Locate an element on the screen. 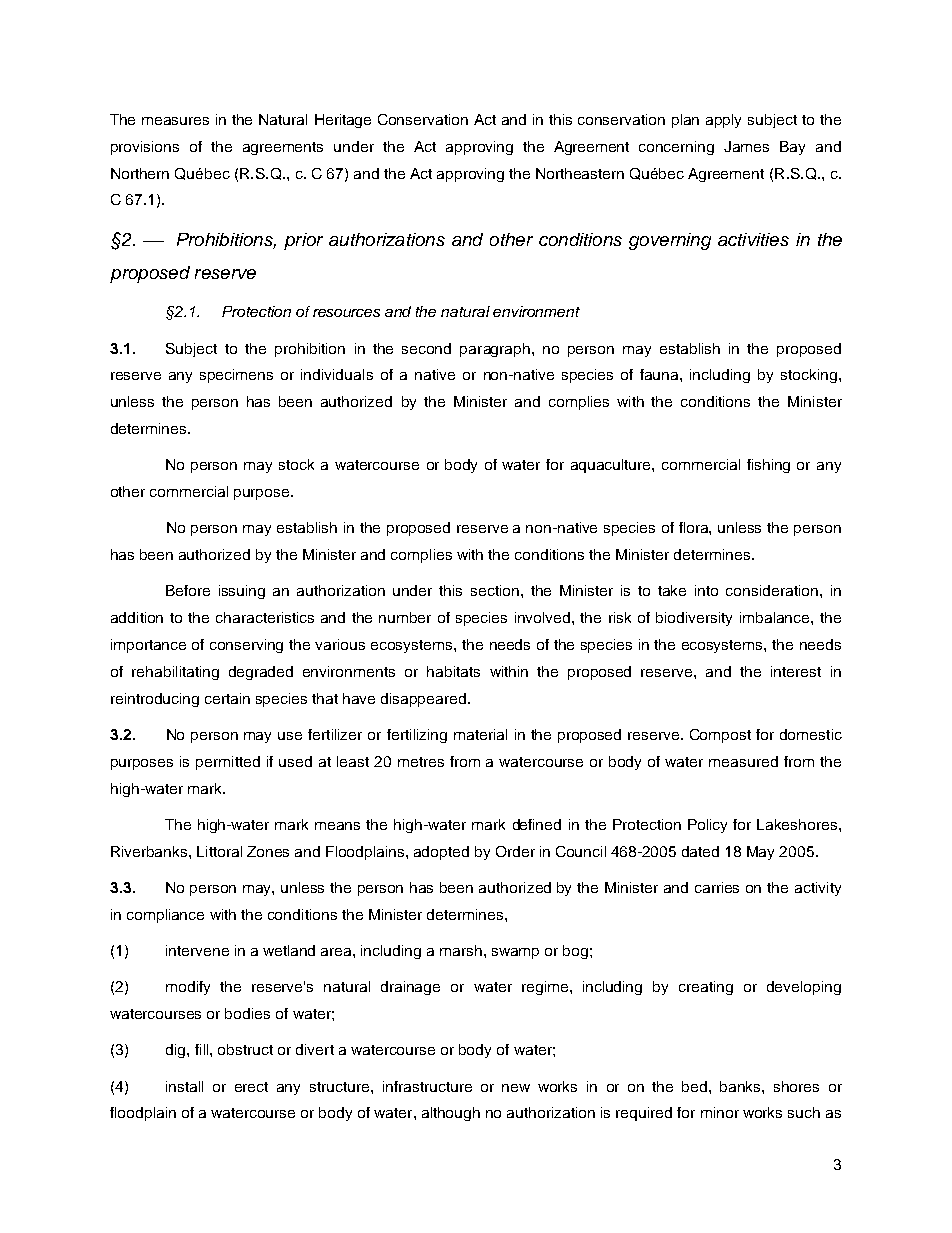 The image size is (952, 1233). bed is located at coordinates (696, 1086).
